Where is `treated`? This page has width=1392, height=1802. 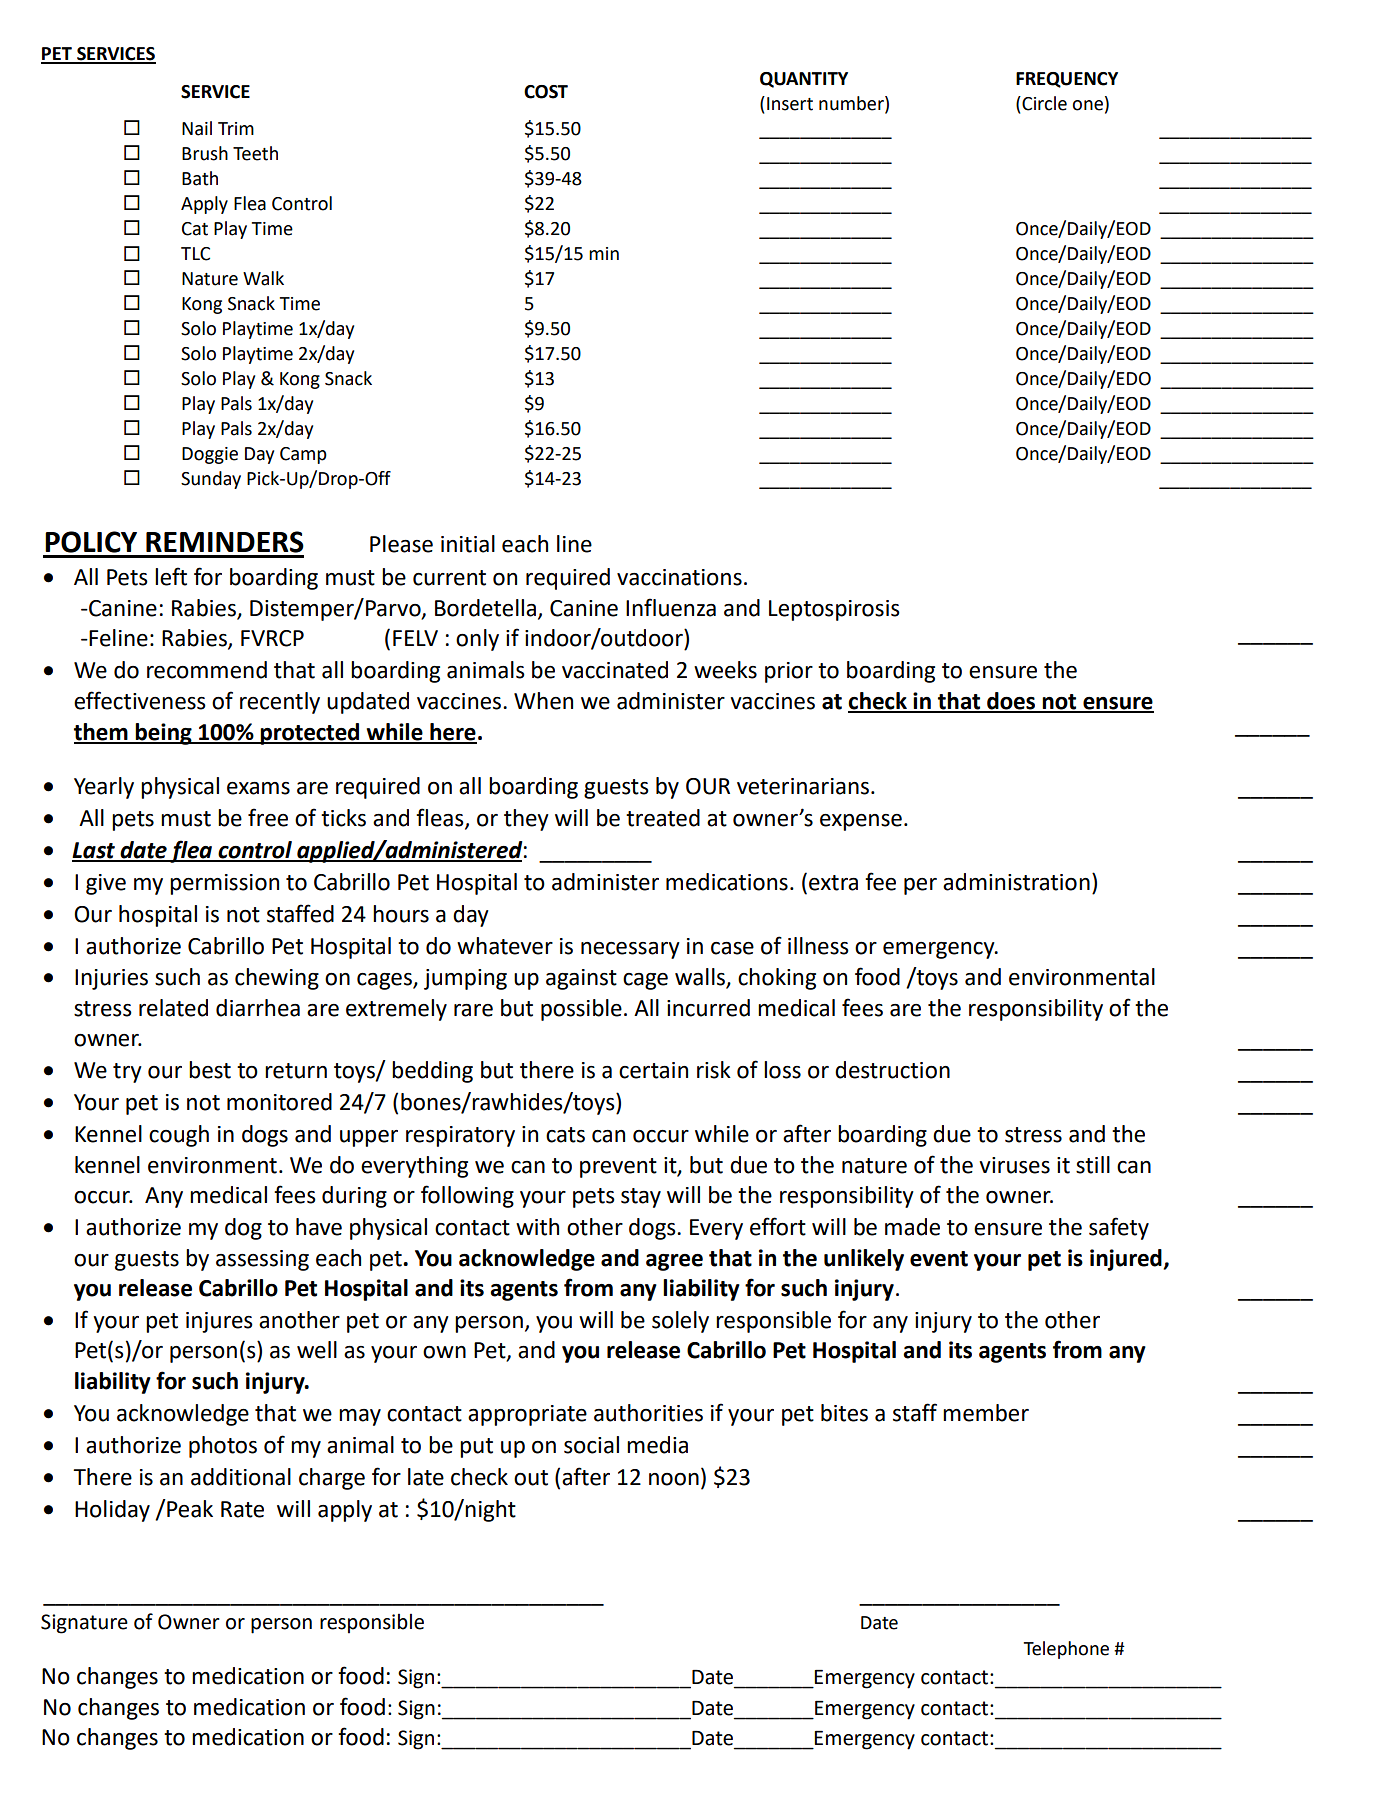
treated is located at coordinates (663, 818).
